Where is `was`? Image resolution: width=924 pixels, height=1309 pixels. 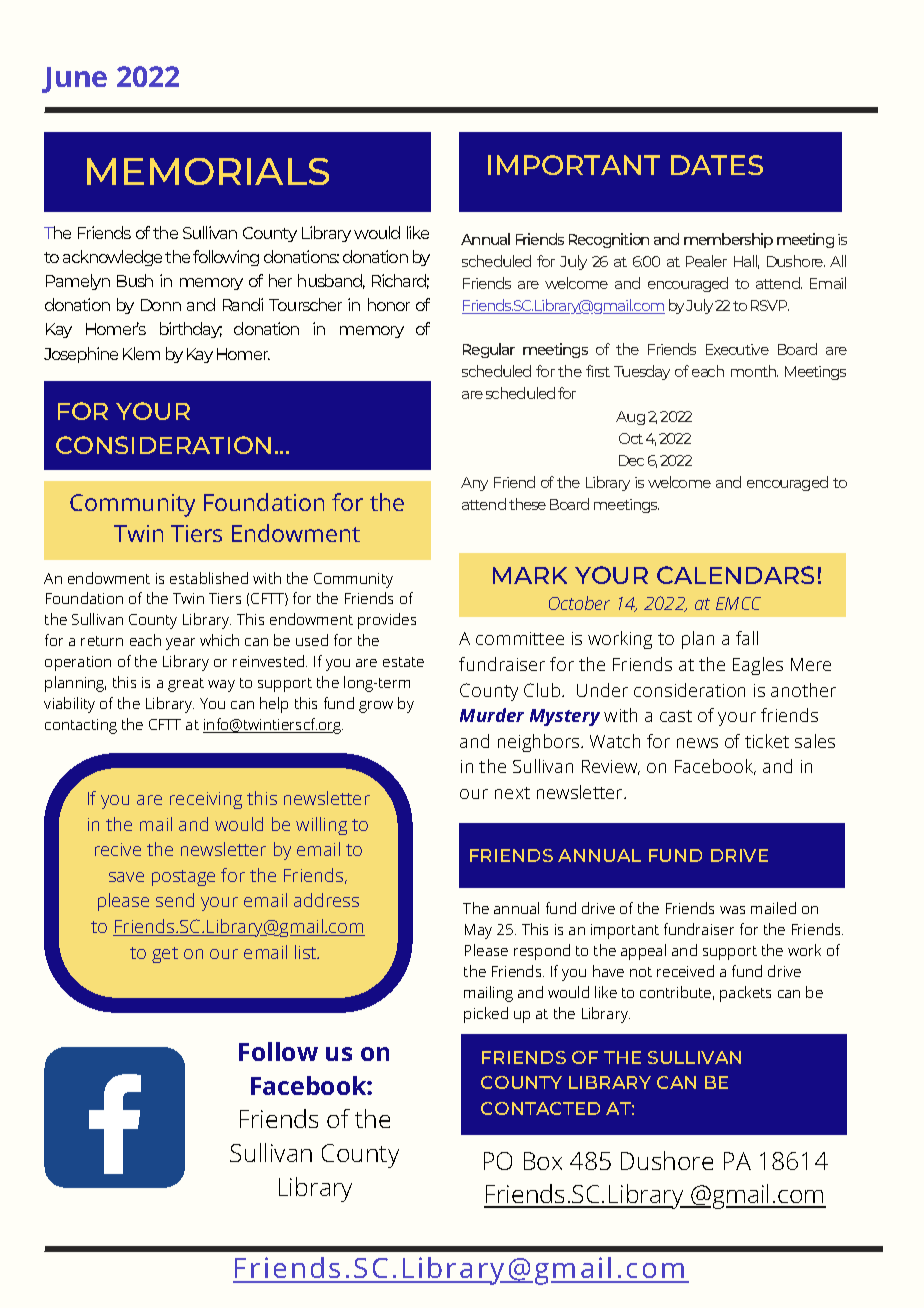 was is located at coordinates (732, 910).
